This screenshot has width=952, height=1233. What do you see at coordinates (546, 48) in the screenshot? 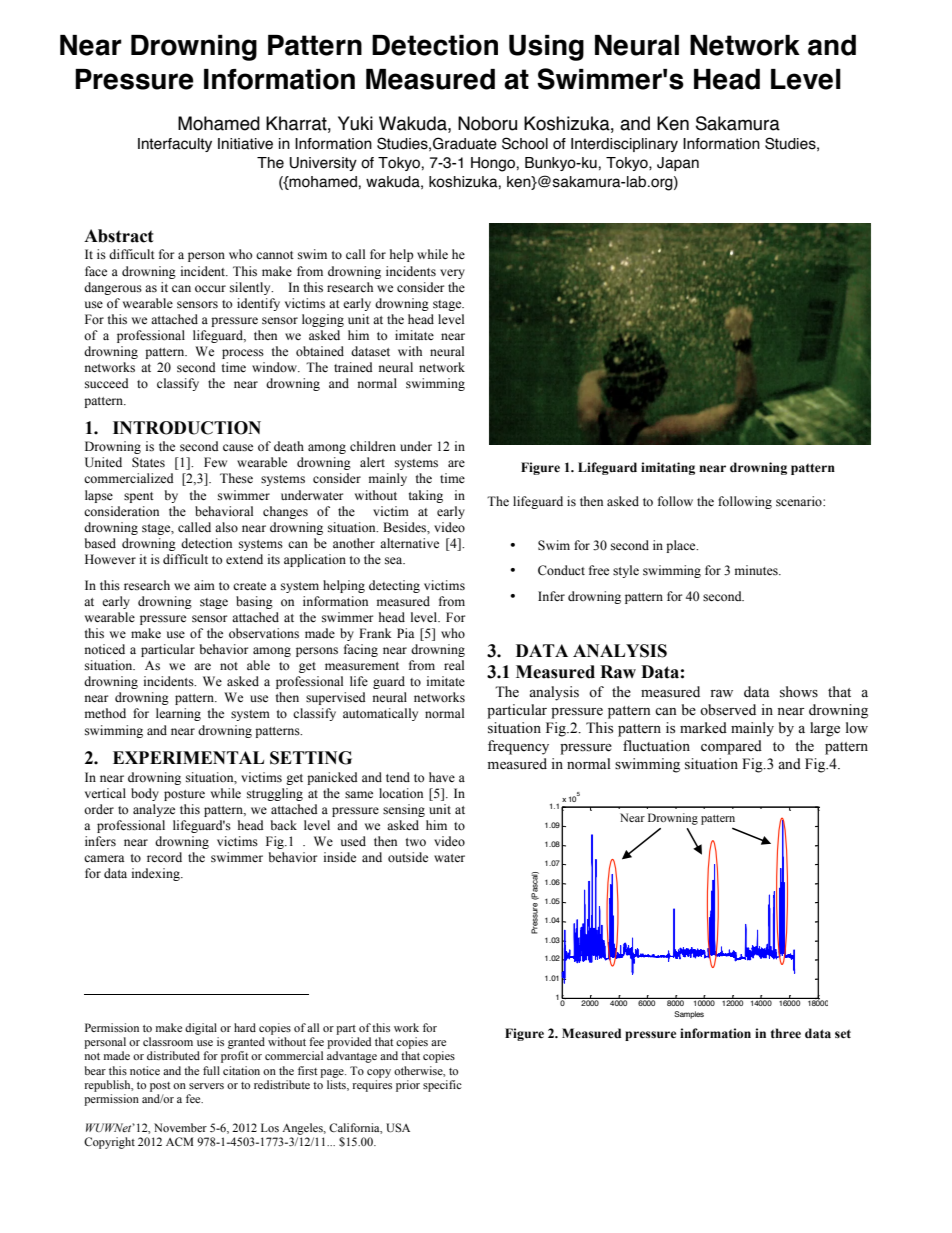
I see `Using` at bounding box center [546, 48].
